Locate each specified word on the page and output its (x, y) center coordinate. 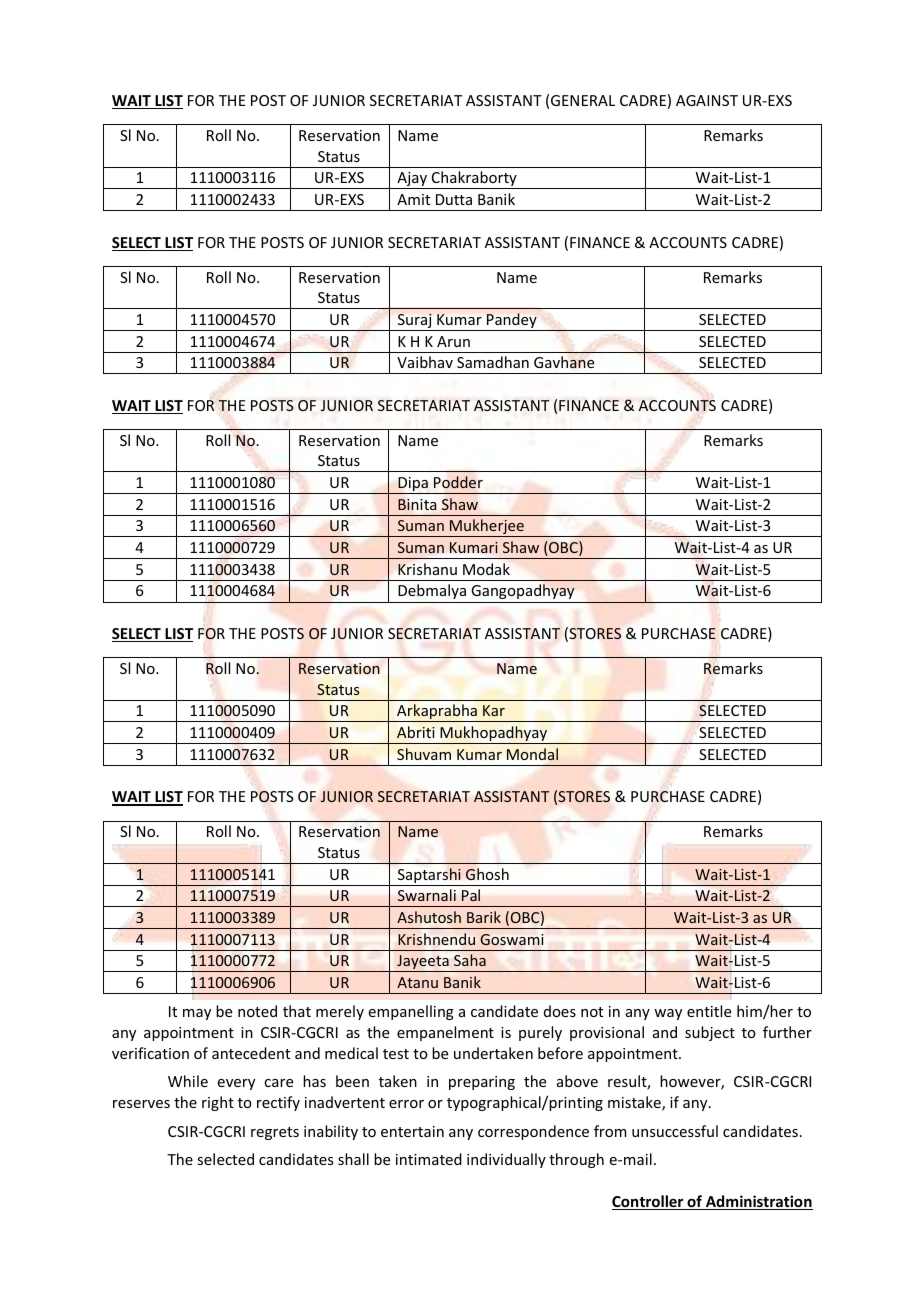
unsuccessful (675, 1131)
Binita (417, 504)
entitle (709, 1011)
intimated (429, 1159)
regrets (275, 1133)
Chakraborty (474, 180)
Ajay (412, 180)
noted (257, 1011)
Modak (486, 569)
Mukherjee (487, 528)
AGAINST (707, 100)
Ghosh (487, 874)
